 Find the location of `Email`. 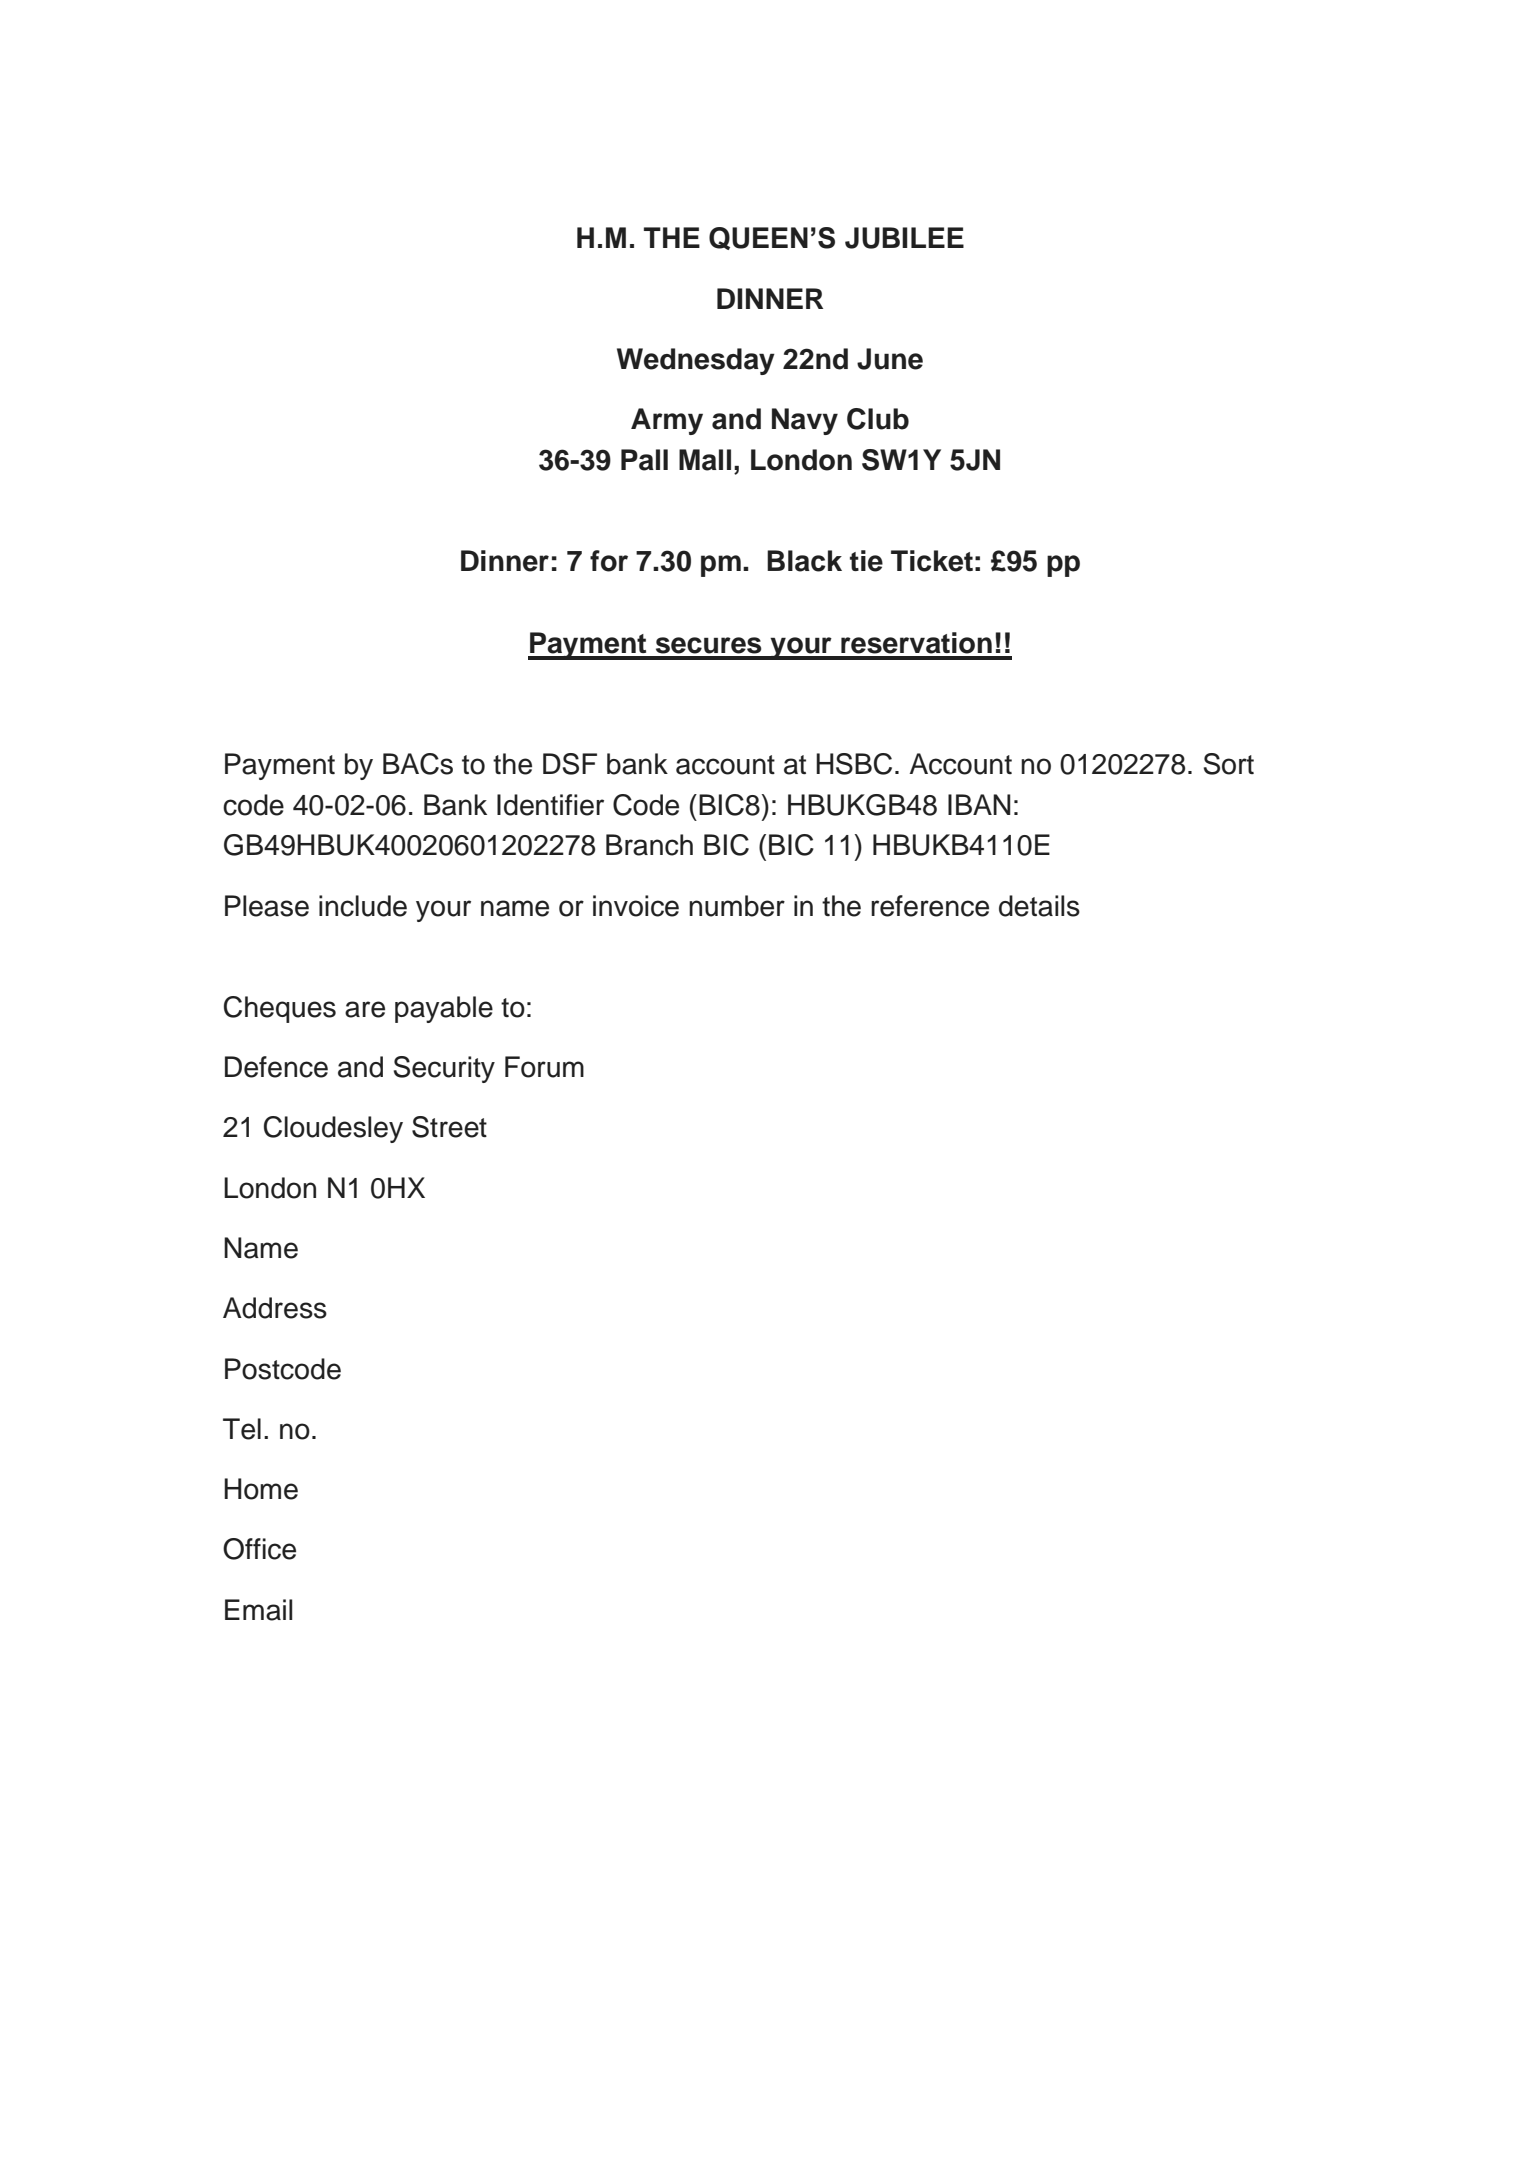

Email is located at coordinates (258, 1610).
